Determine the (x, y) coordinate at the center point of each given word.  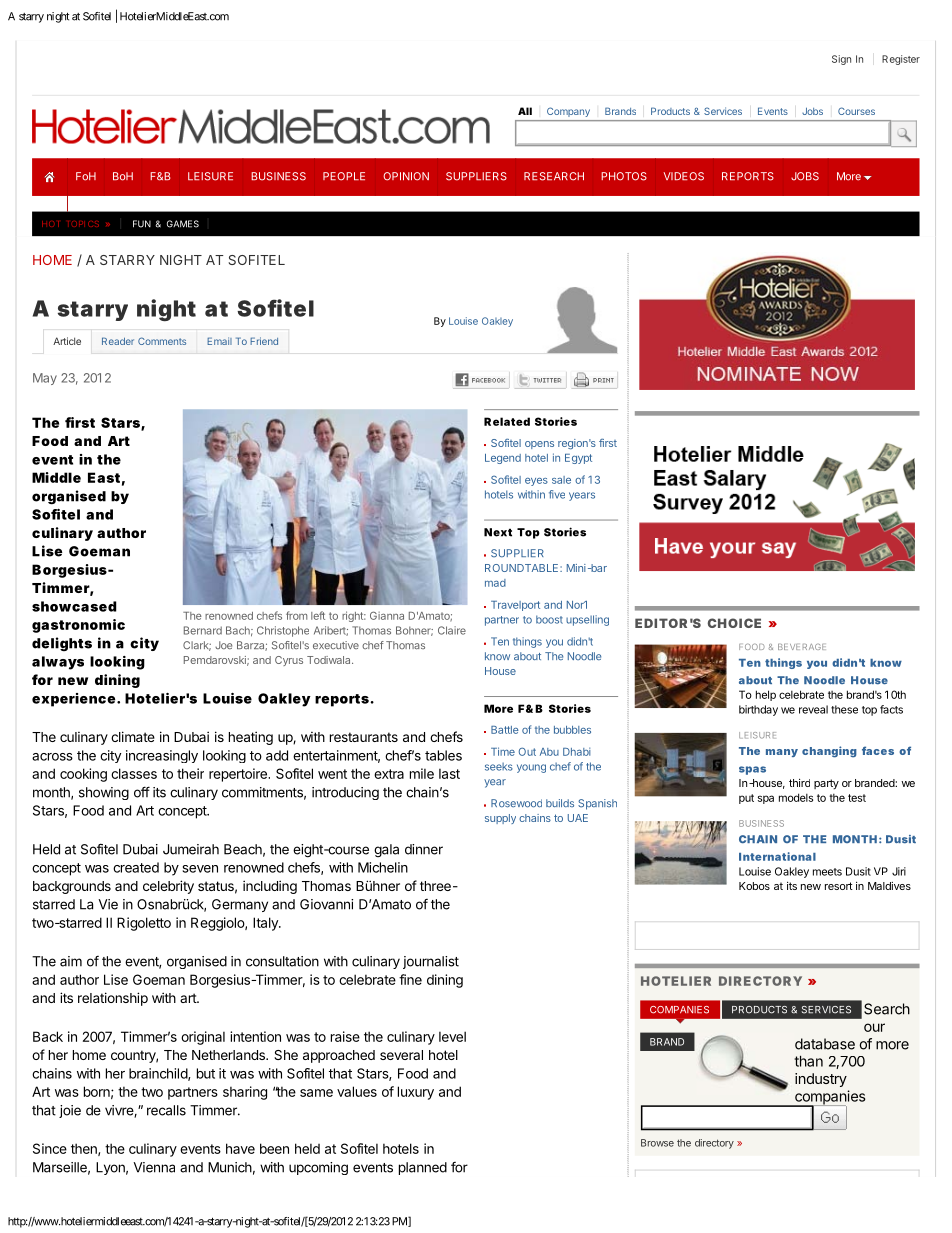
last (449, 773)
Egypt (578, 459)
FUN (142, 224)
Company (568, 112)
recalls (166, 1110)
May (45, 379)
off (142, 792)
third (799, 783)
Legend (503, 459)
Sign (841, 60)
